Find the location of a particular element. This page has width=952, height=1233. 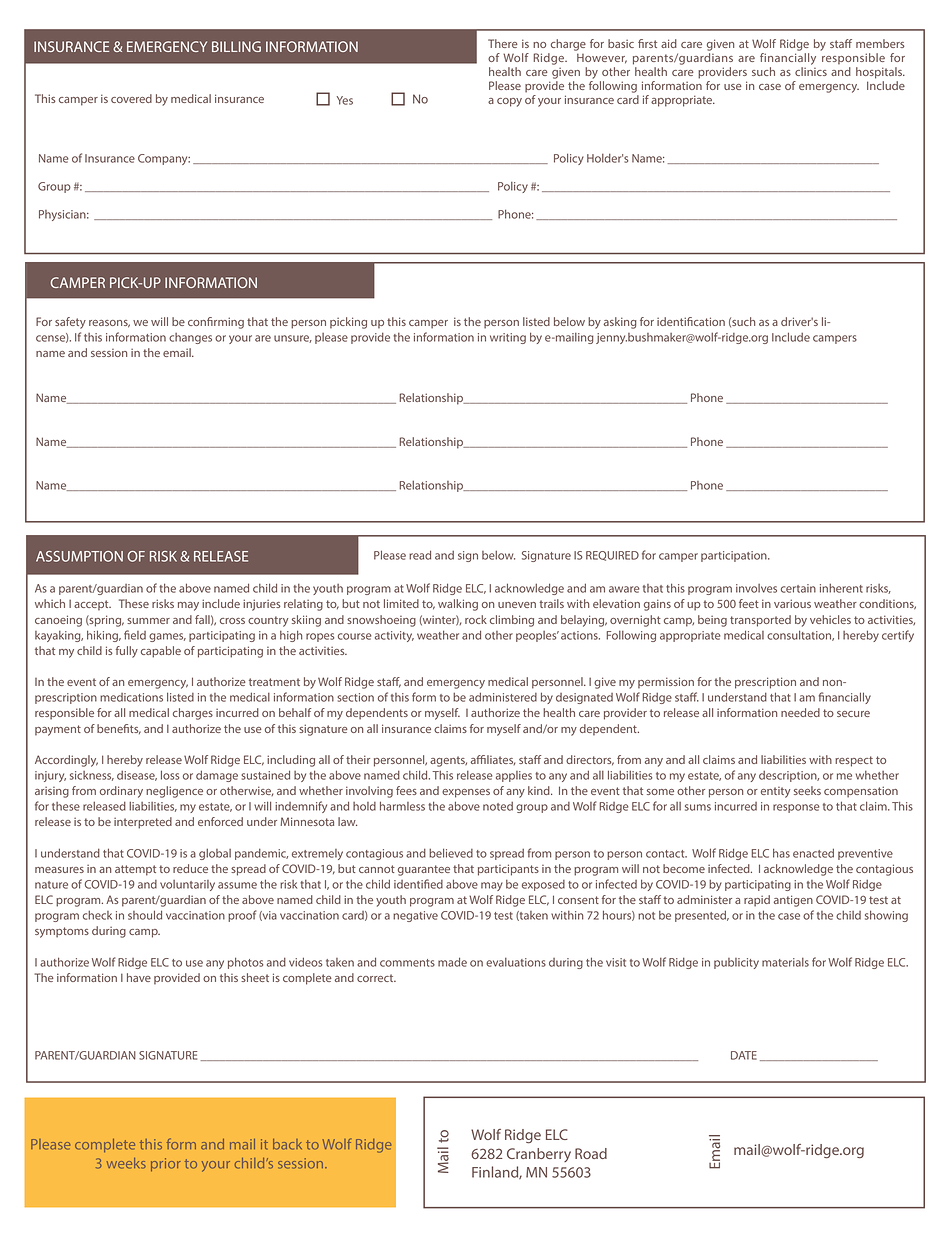

prior is located at coordinates (166, 1164).
